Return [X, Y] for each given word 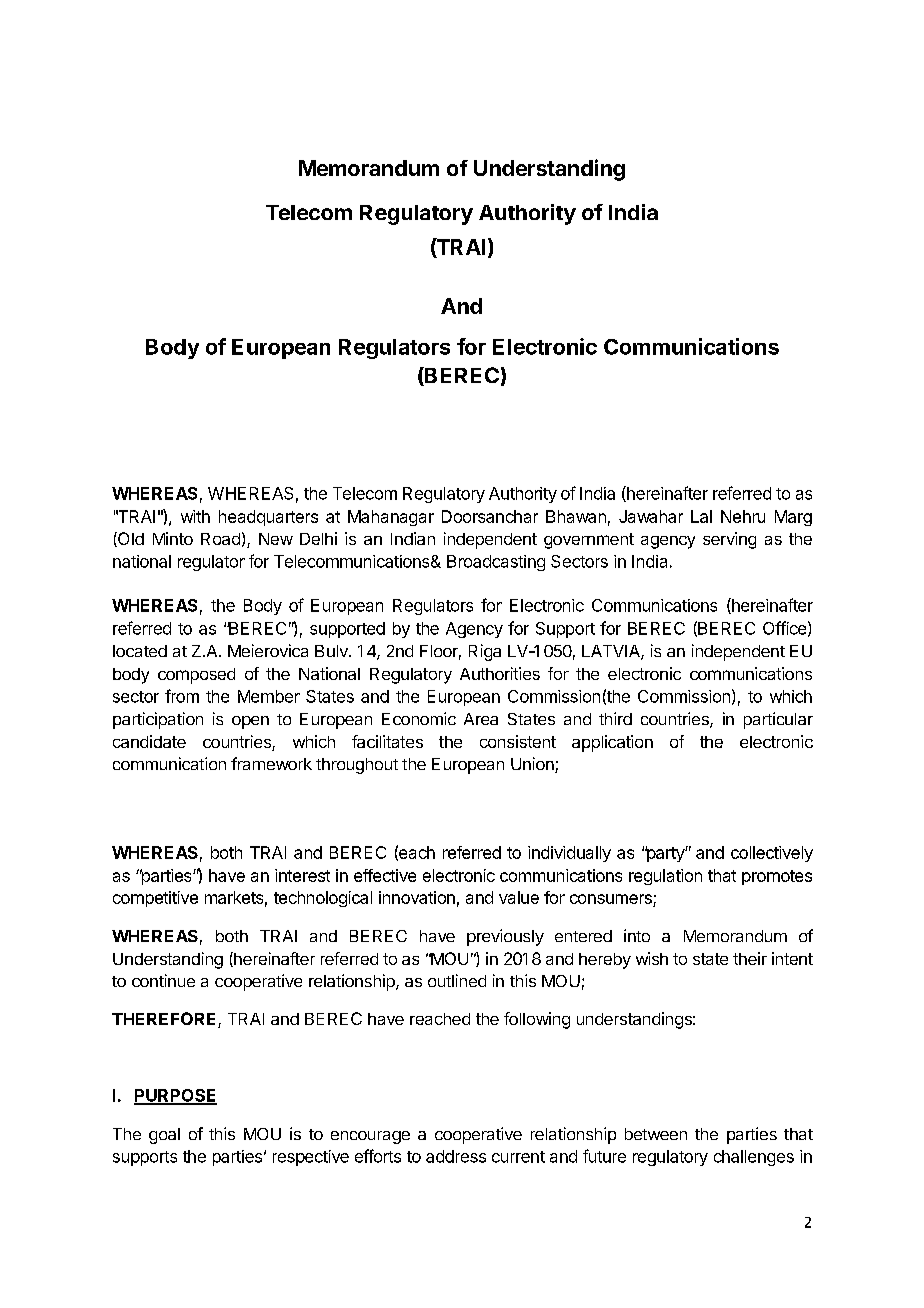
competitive [155, 899]
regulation [665, 877]
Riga [485, 652]
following [537, 1020]
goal [164, 1136]
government [589, 541]
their [750, 958]
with [195, 516]
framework [271, 763]
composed [196, 676]
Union [533, 765]
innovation [417, 897]
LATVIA [612, 652]
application [612, 743]
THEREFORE [165, 1020]
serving [729, 540]
